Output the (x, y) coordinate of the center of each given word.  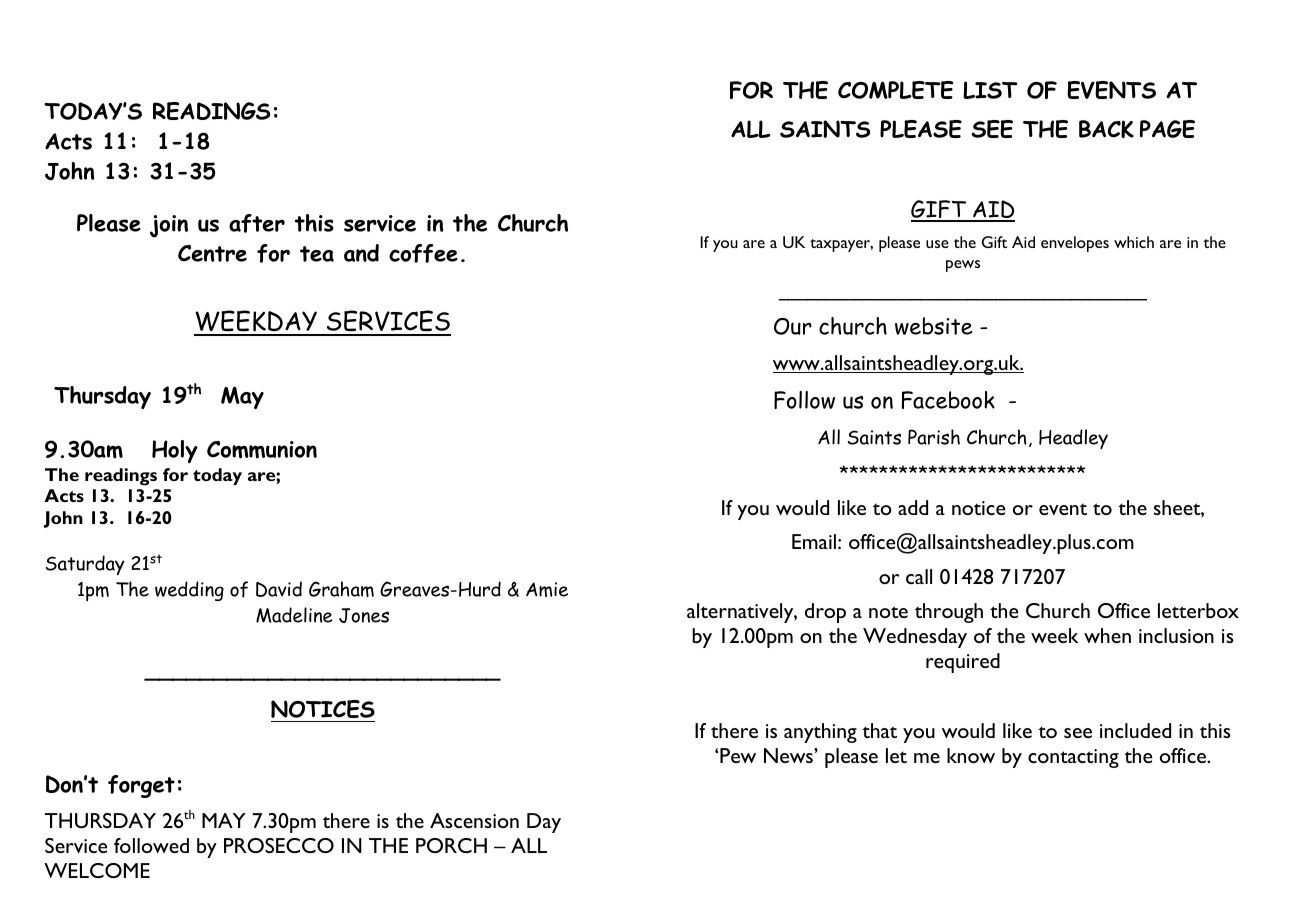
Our (793, 326)
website (934, 326)
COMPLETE (895, 90)
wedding (189, 591)
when (1107, 635)
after (257, 223)
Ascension (474, 820)
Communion (262, 450)
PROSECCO (279, 845)
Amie (547, 589)
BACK (1106, 129)
